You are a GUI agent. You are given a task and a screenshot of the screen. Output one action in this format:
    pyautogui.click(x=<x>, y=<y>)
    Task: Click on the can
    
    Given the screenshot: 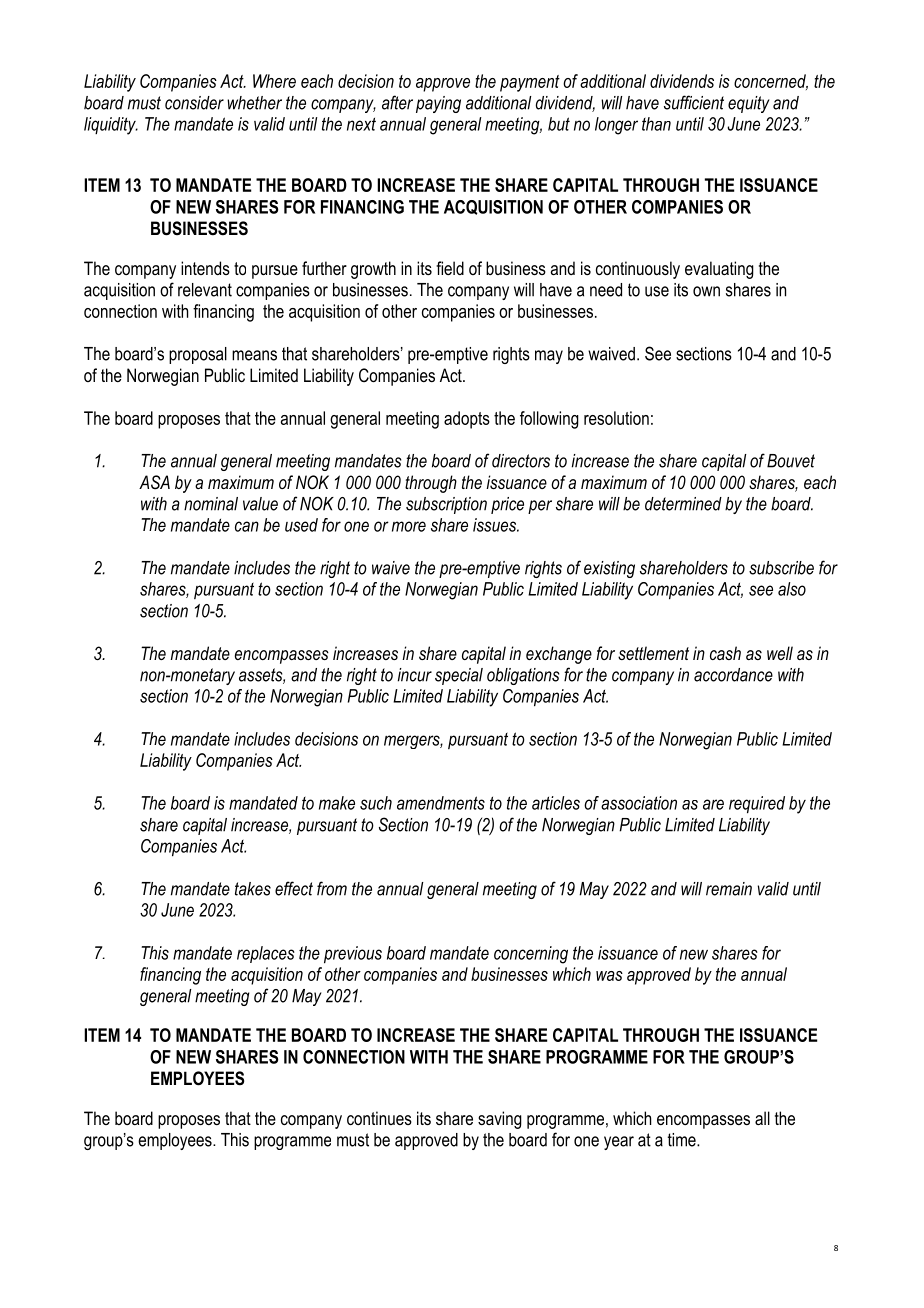 What is the action you would take?
    pyautogui.click(x=247, y=526)
